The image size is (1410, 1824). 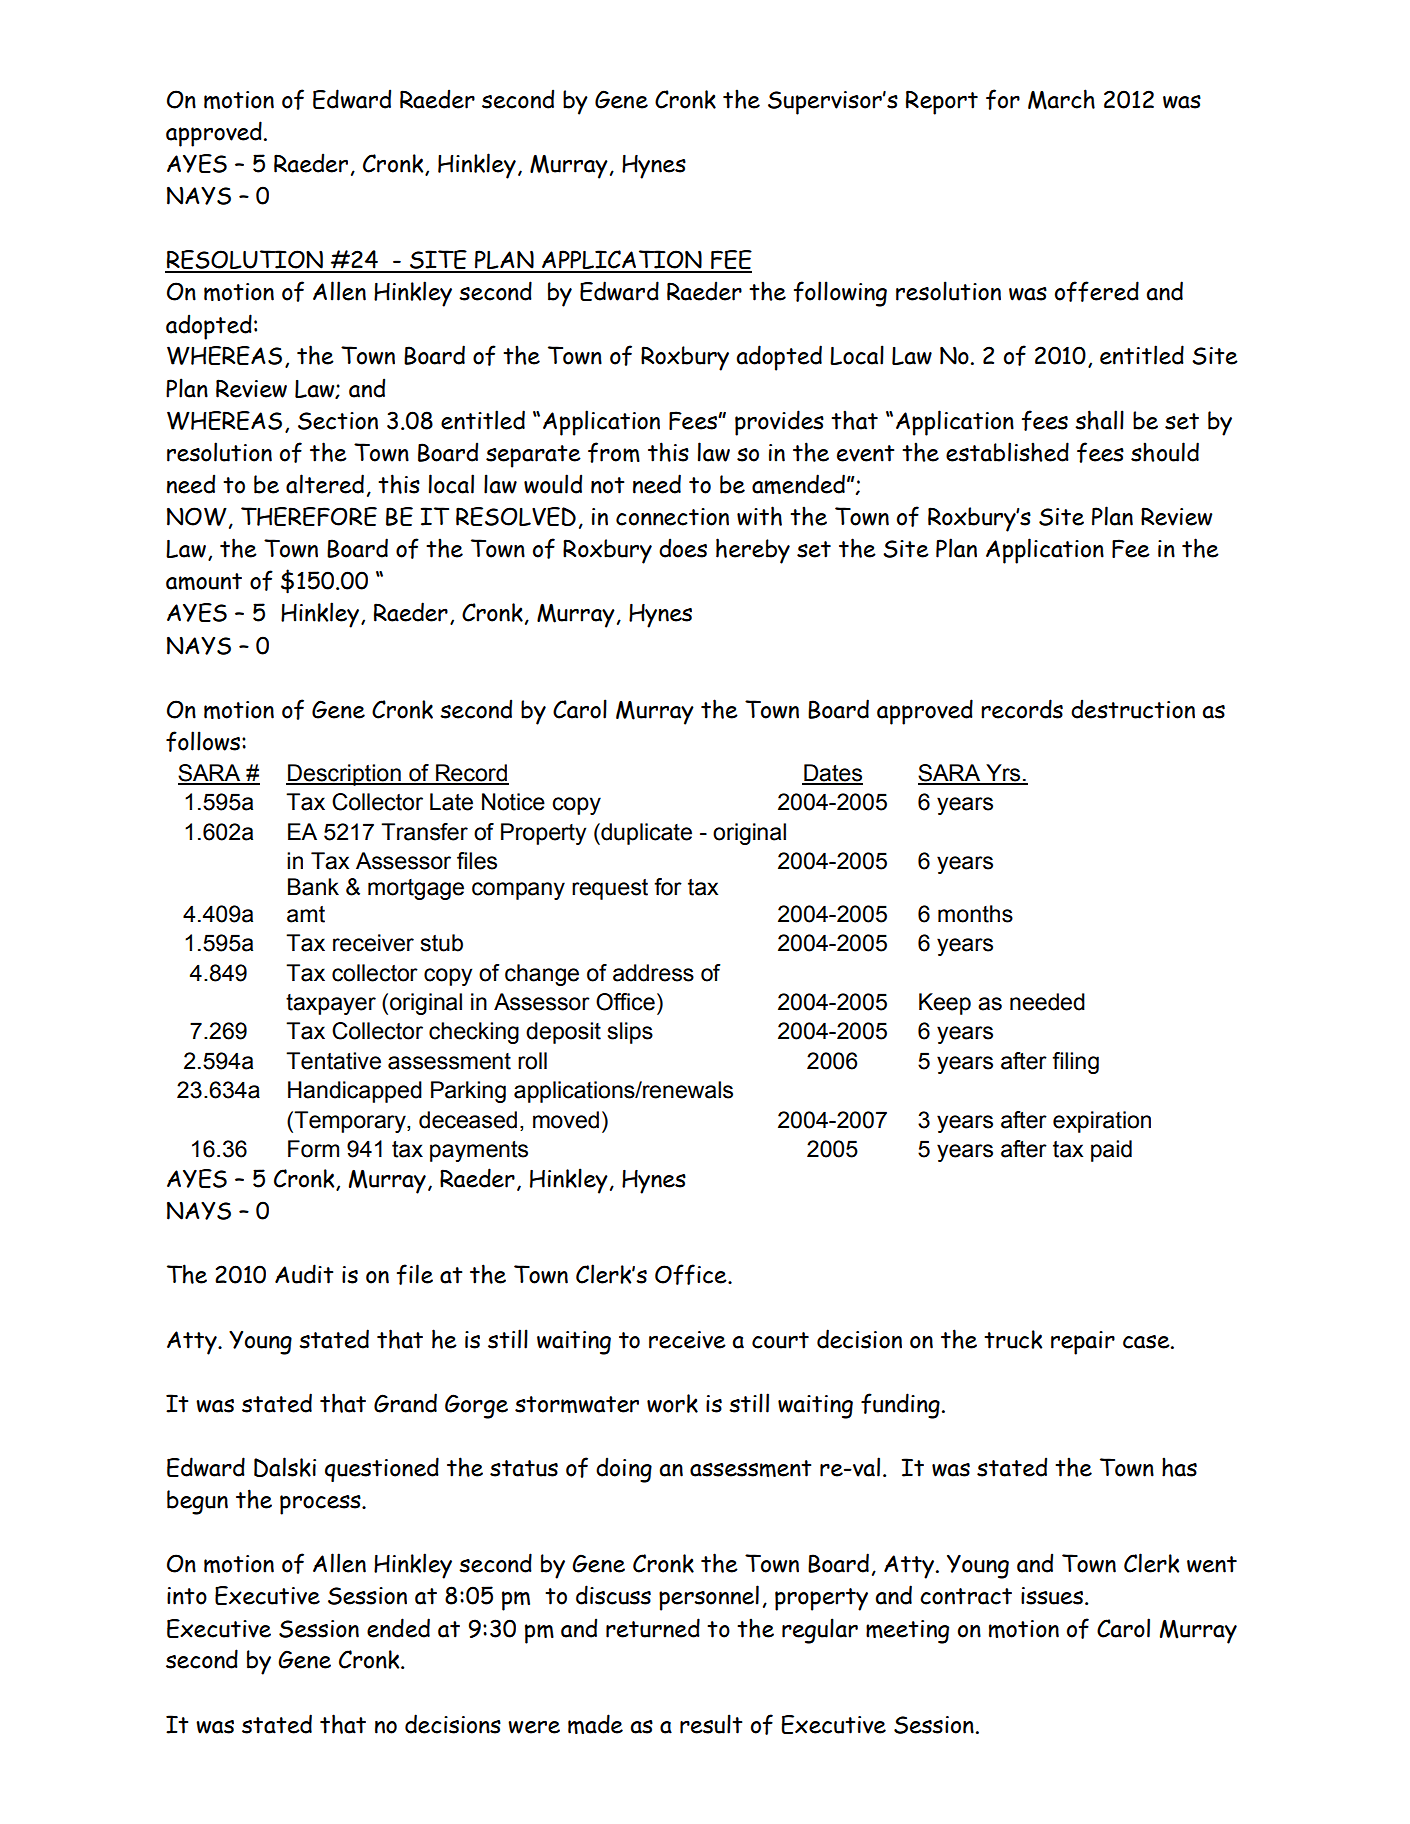 I want to click on following, so click(x=840, y=294).
